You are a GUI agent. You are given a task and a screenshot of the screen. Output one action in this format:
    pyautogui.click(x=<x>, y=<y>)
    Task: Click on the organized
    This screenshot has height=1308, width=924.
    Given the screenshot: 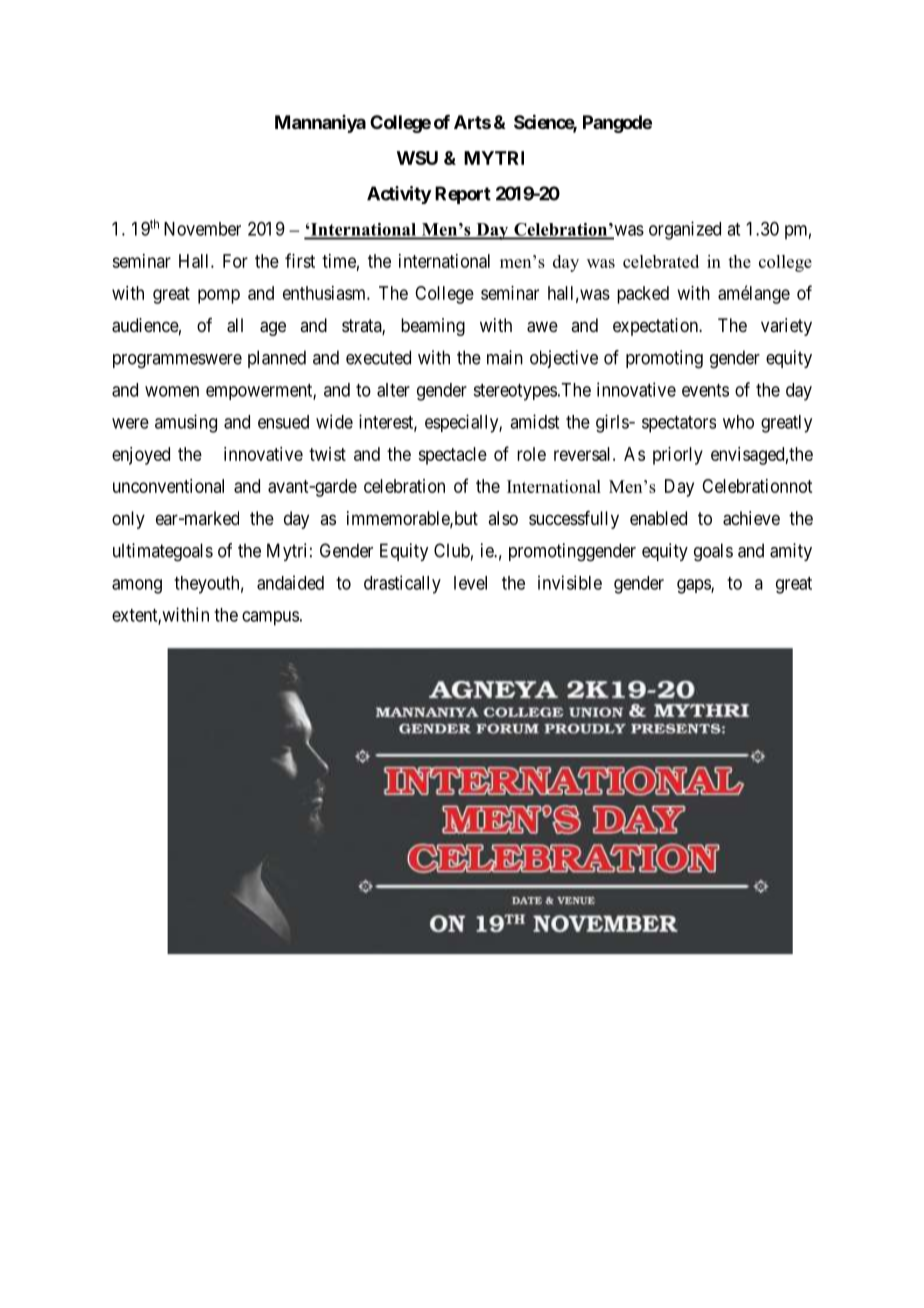 What is the action you would take?
    pyautogui.click(x=685, y=230)
